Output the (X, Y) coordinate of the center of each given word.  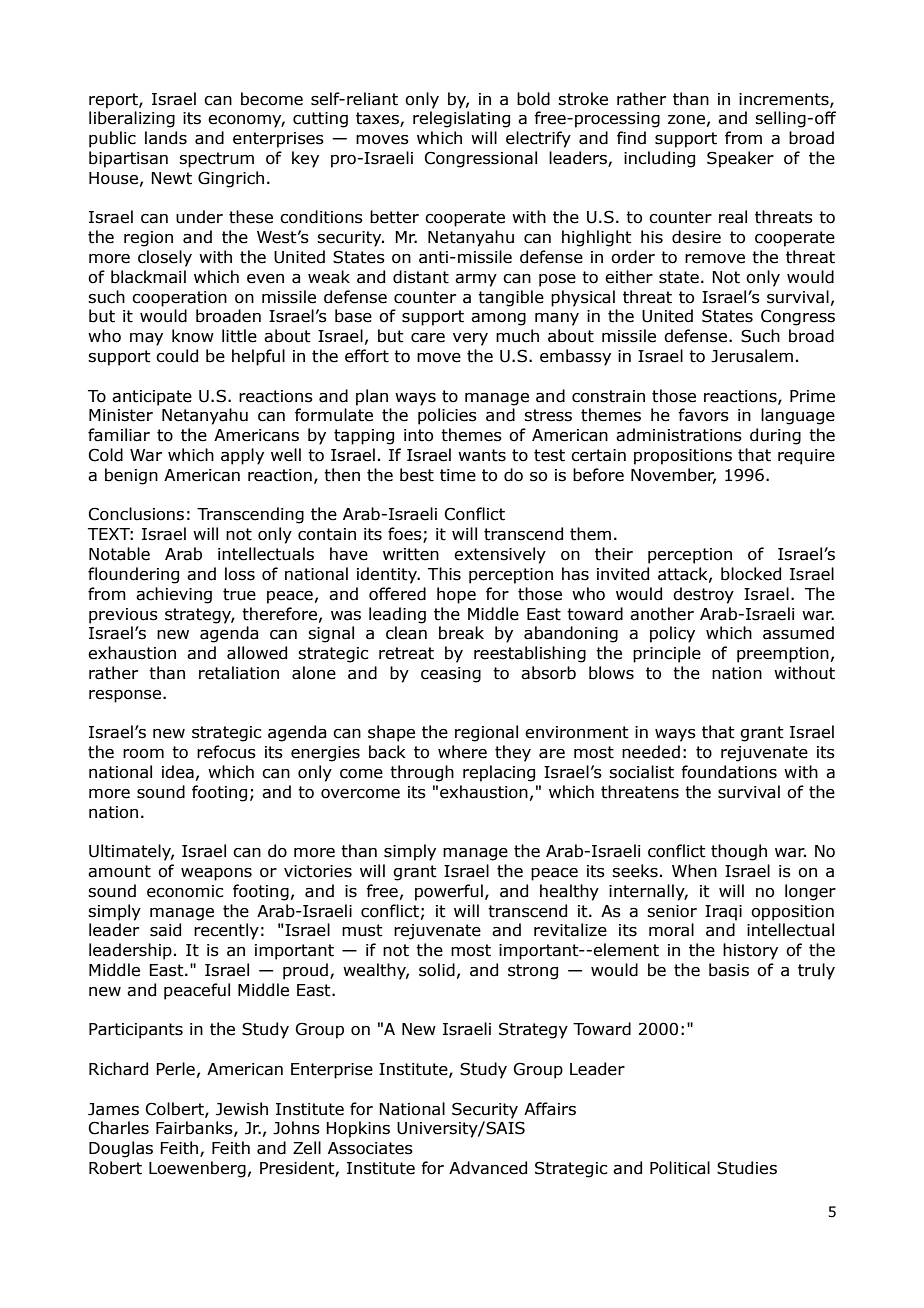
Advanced (488, 1168)
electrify (538, 139)
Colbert (176, 1109)
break (461, 633)
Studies (747, 1168)
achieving (174, 595)
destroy (703, 595)
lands (166, 138)
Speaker (740, 159)
